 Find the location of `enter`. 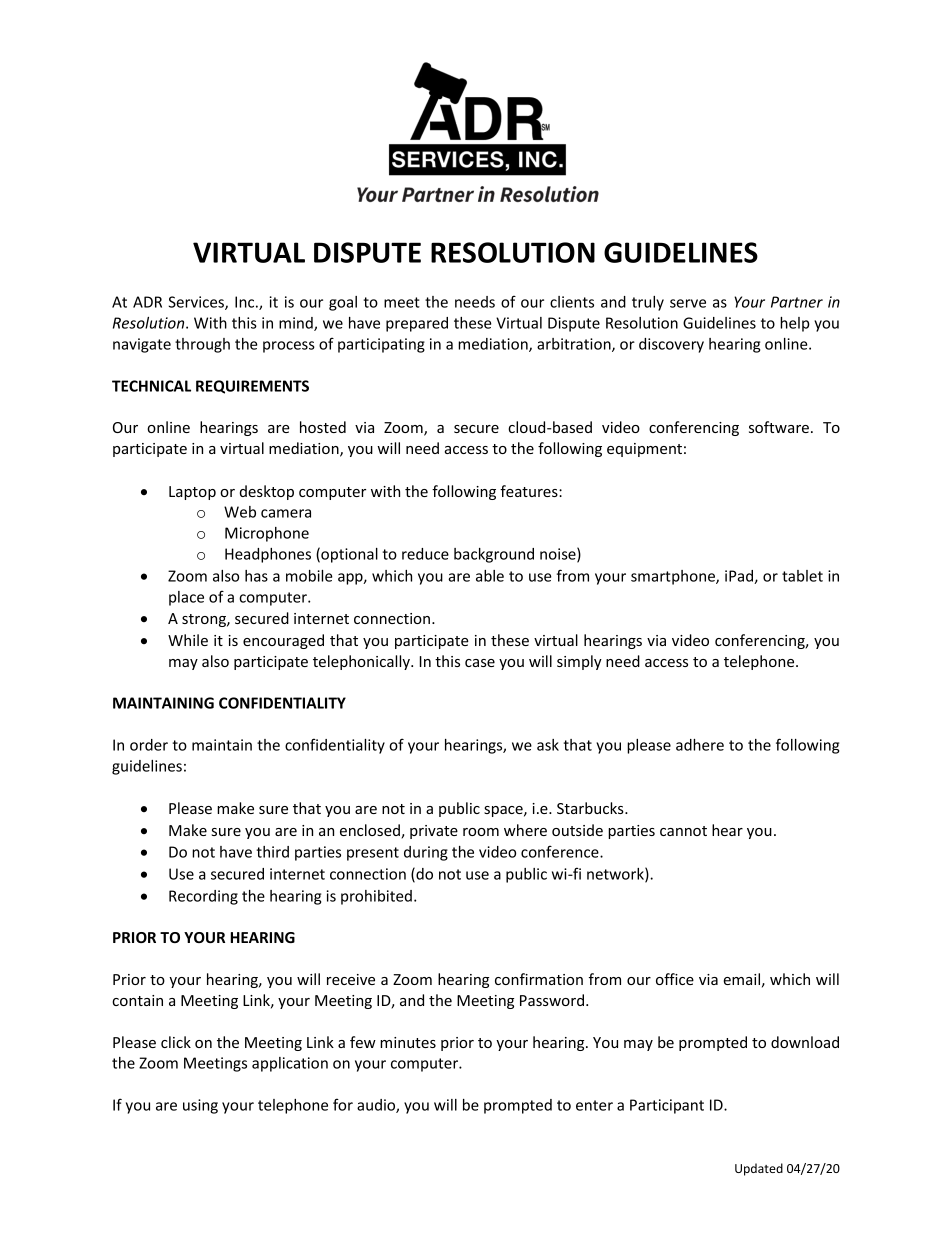

enter is located at coordinates (594, 1105).
